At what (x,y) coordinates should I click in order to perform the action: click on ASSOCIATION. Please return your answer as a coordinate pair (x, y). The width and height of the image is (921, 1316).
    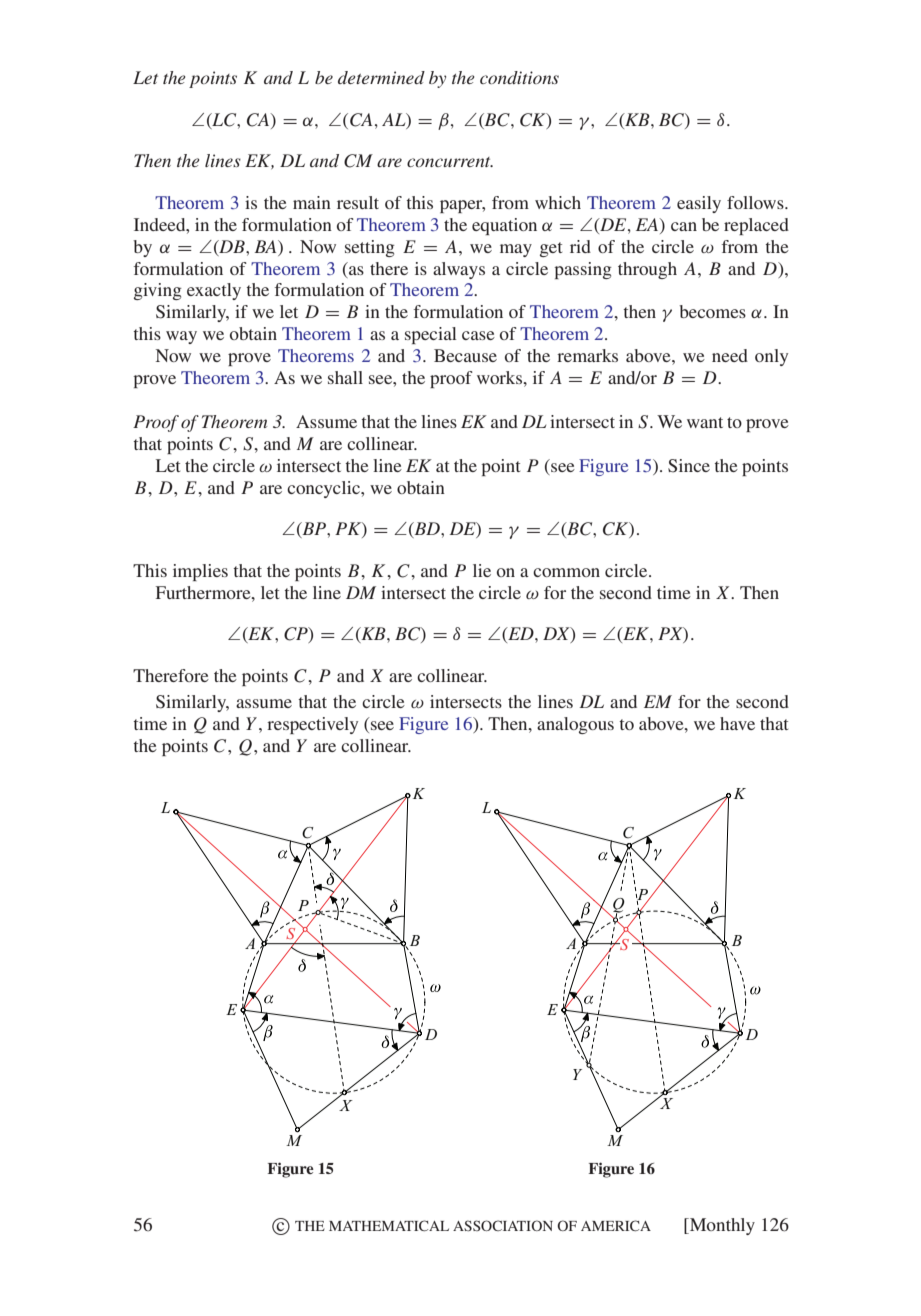
    Looking at the image, I should click on (503, 1225).
